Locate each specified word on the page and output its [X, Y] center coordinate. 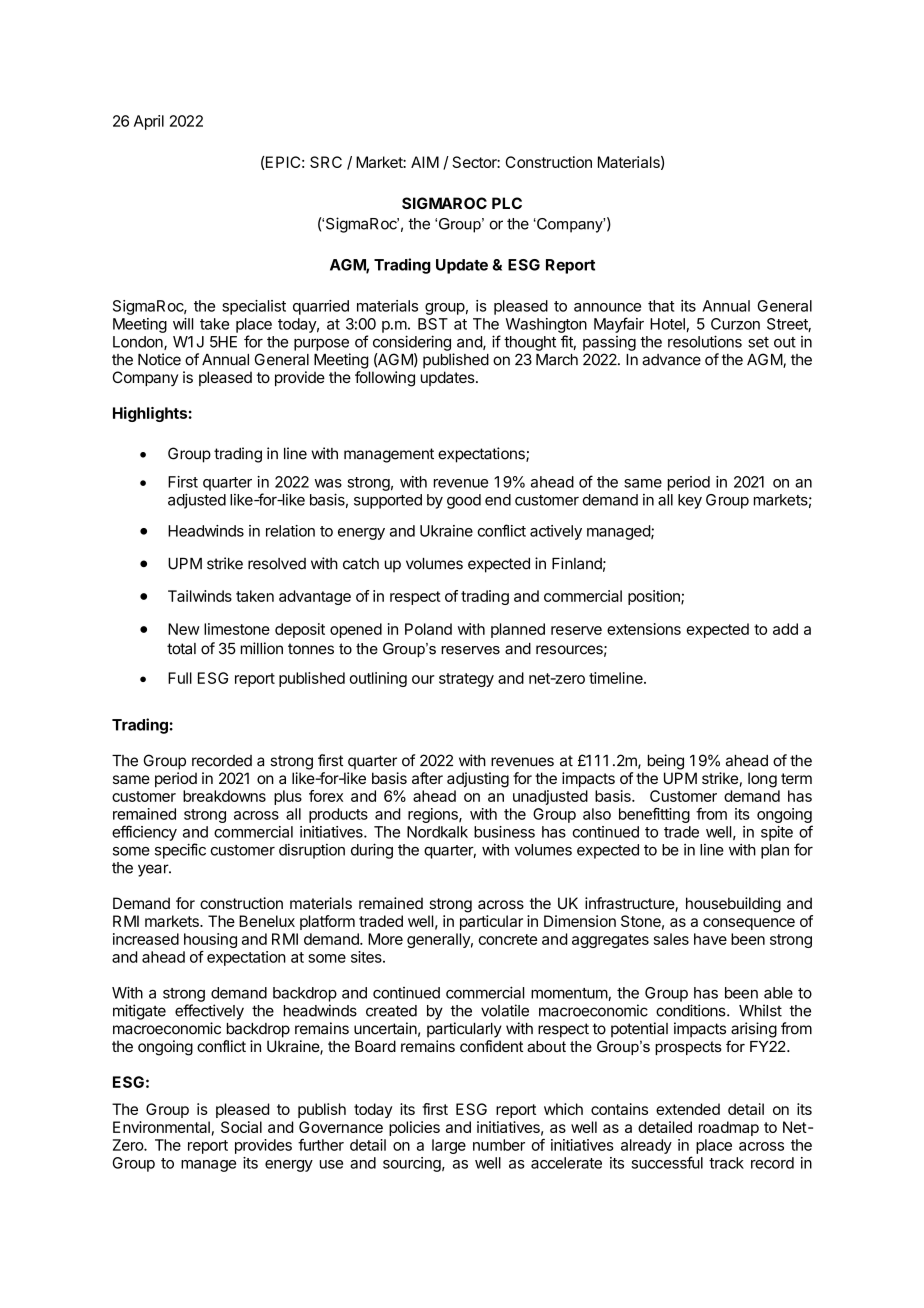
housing [210, 940]
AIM [425, 162]
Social [241, 1127]
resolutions [705, 341]
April [149, 122]
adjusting [478, 780]
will [183, 324]
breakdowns [224, 796]
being [666, 762]
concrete [507, 939]
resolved [277, 564]
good [464, 501]
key [690, 501]
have [710, 939]
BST [433, 324]
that [661, 306]
